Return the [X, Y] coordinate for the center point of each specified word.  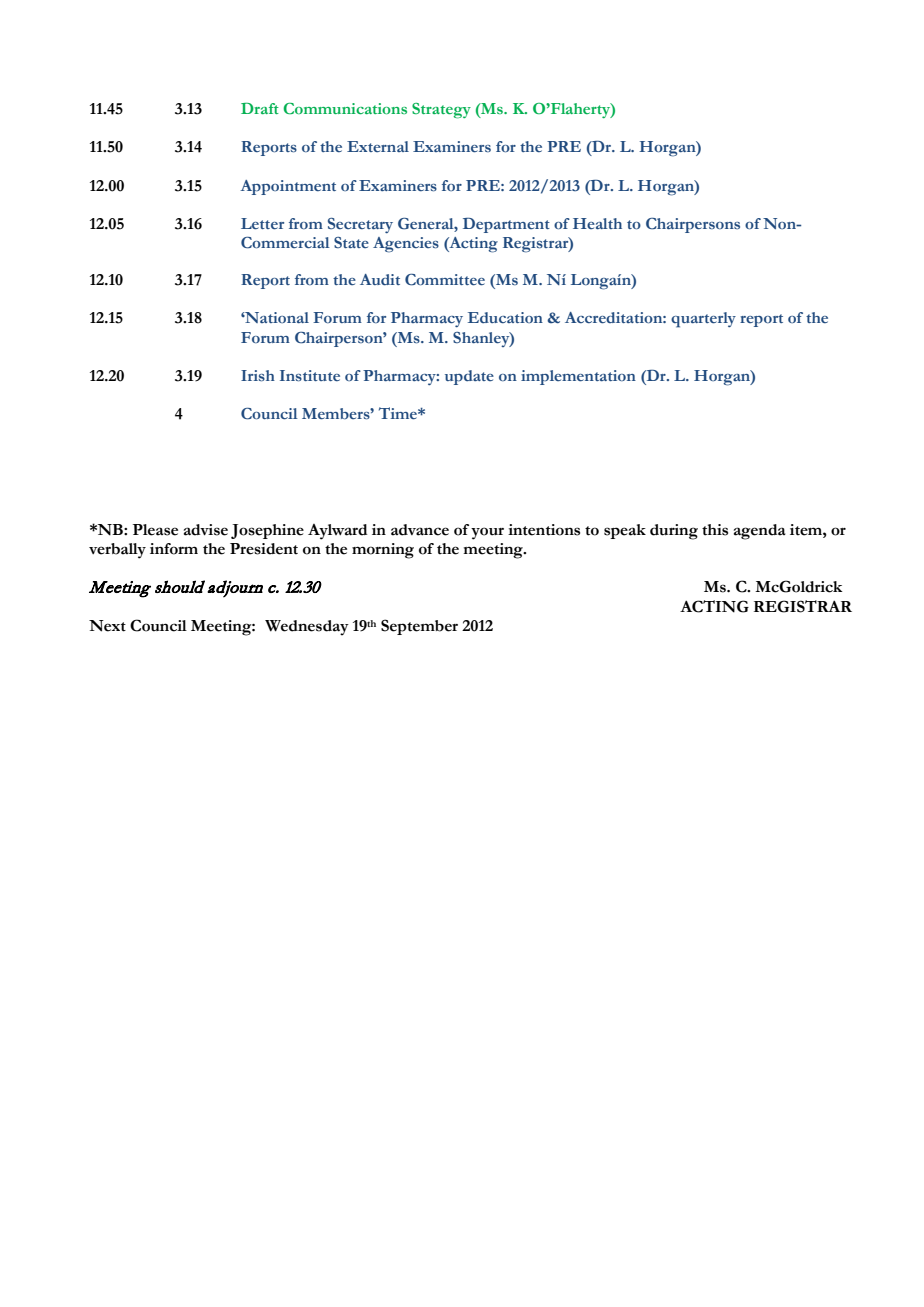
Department [506, 225]
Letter [262, 224]
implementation [578, 377]
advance [420, 530]
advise [206, 530]
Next [107, 626]
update [469, 377]
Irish [258, 376]
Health [597, 223]
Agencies [406, 245]
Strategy [441, 111]
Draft [260, 108]
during [674, 532]
